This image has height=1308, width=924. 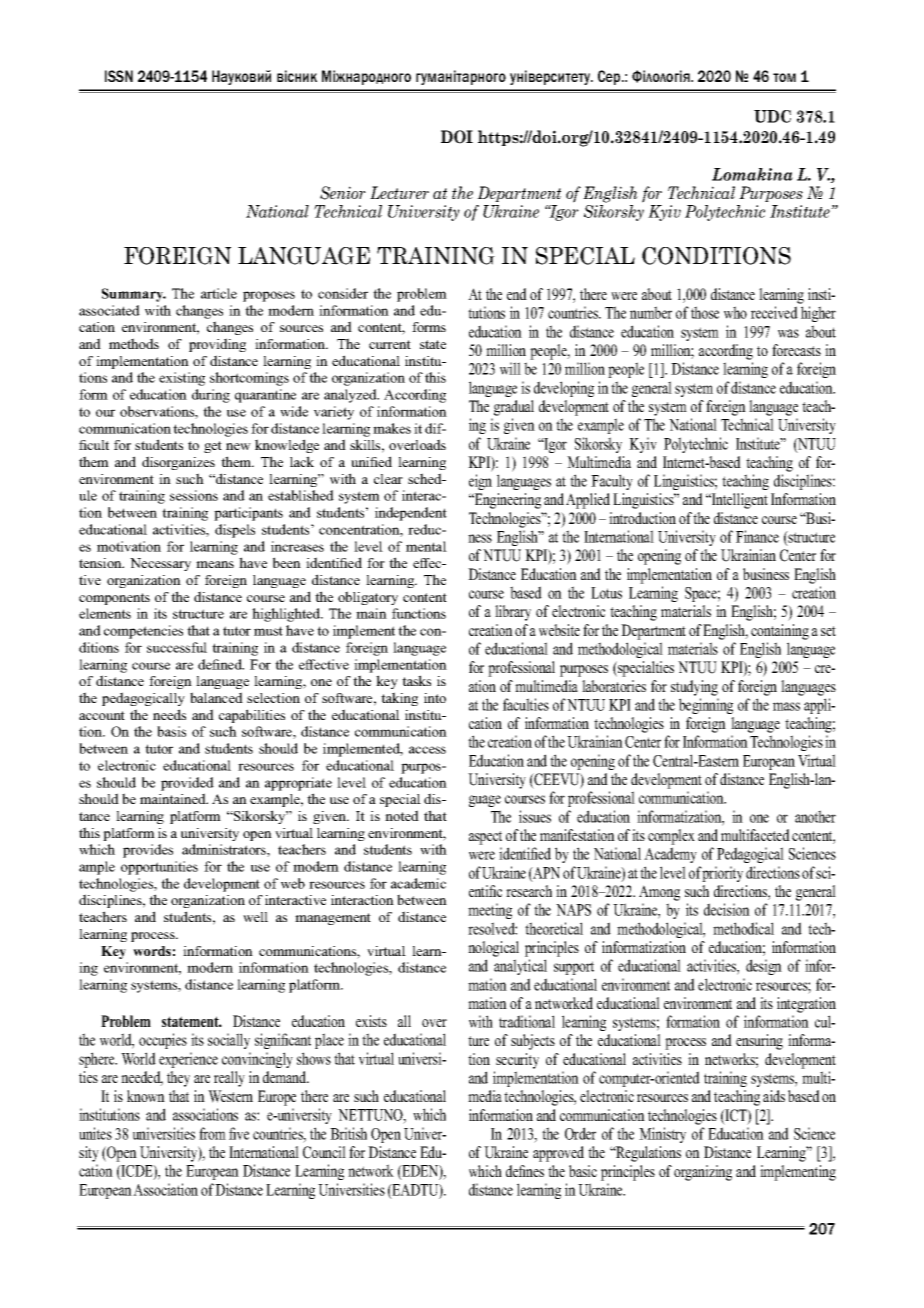 I want to click on provided, so click(x=187, y=784).
